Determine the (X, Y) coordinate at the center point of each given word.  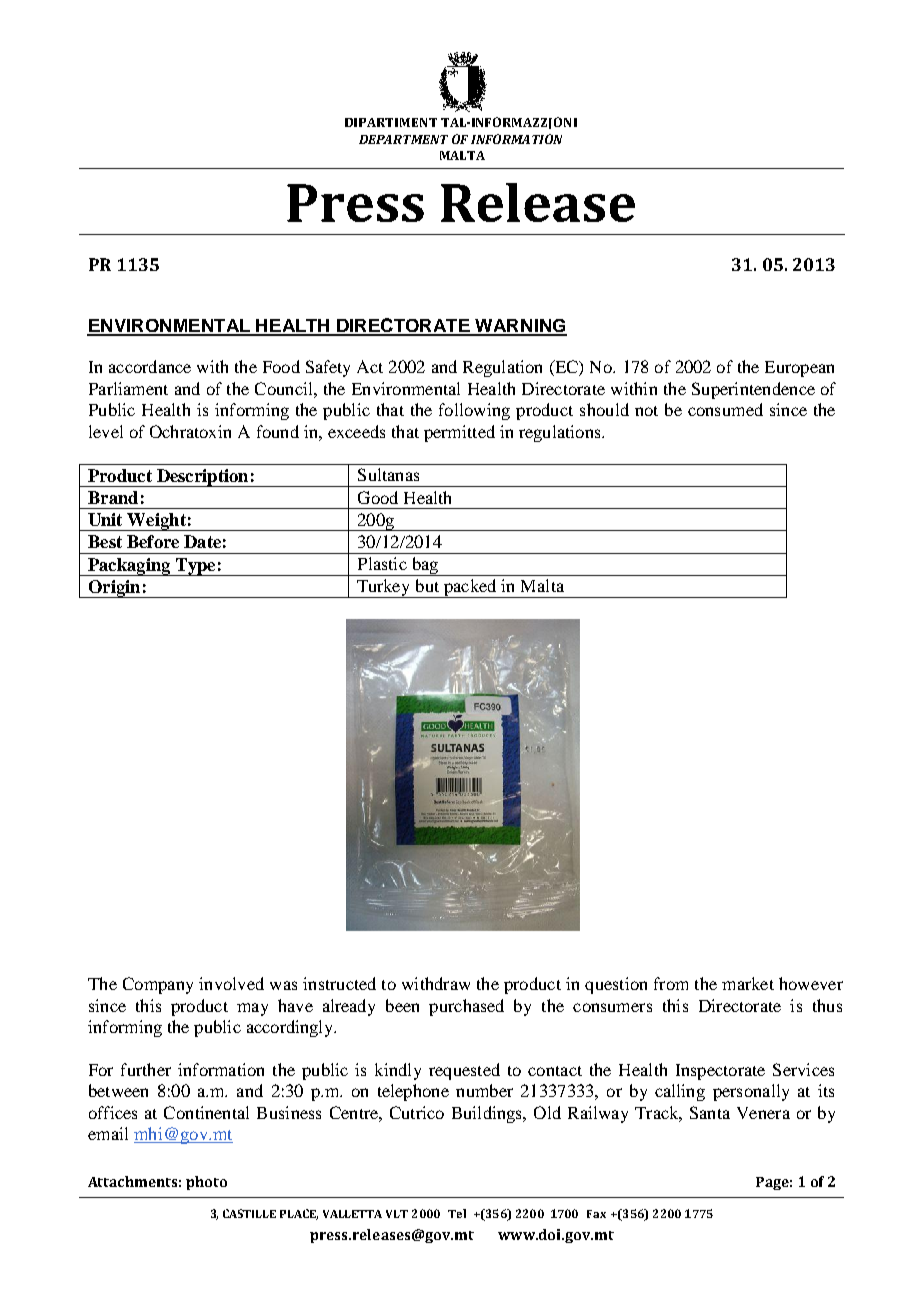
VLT (397, 1214)
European (799, 369)
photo (206, 1183)
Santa (710, 1112)
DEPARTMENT (403, 139)
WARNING (520, 327)
